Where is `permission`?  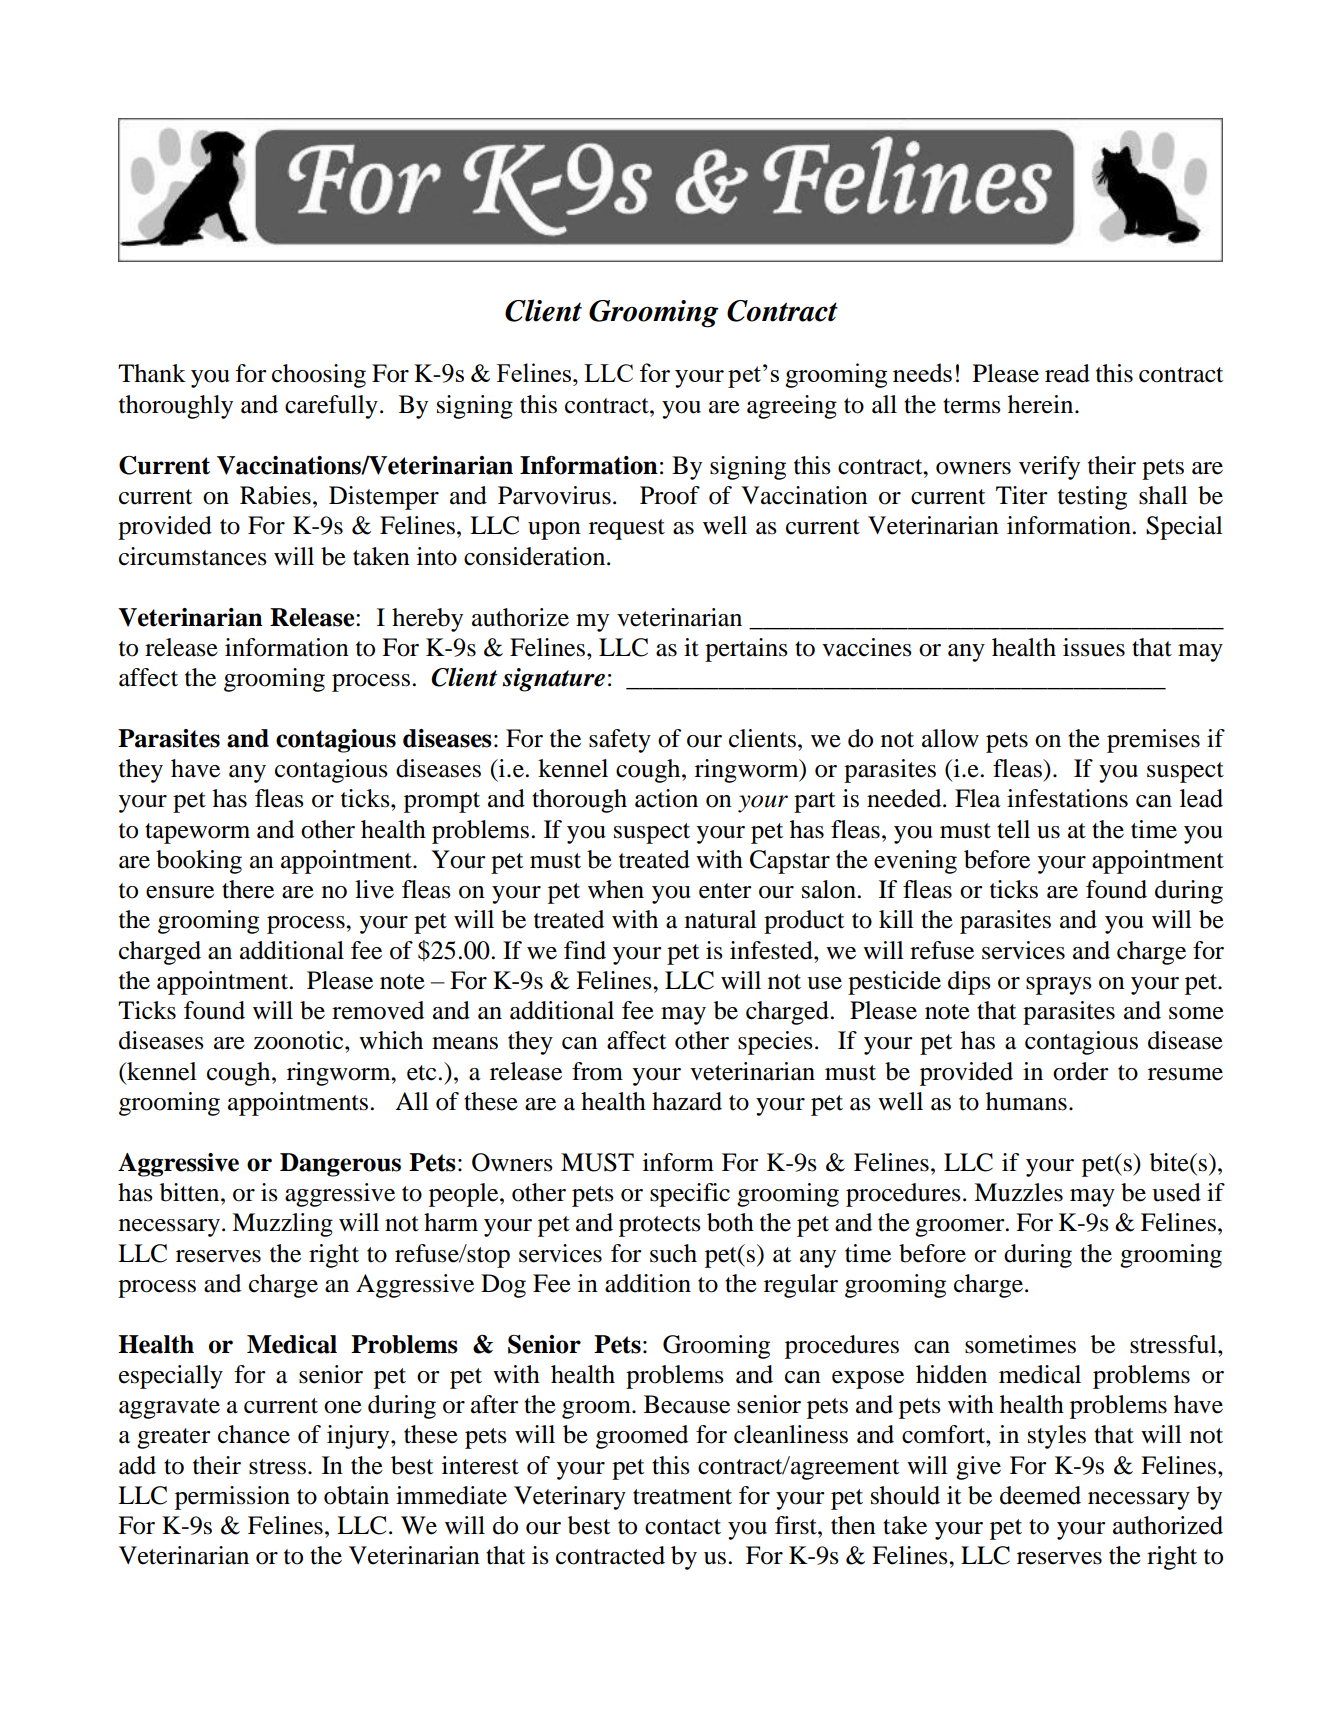 permission is located at coordinates (232, 1498).
